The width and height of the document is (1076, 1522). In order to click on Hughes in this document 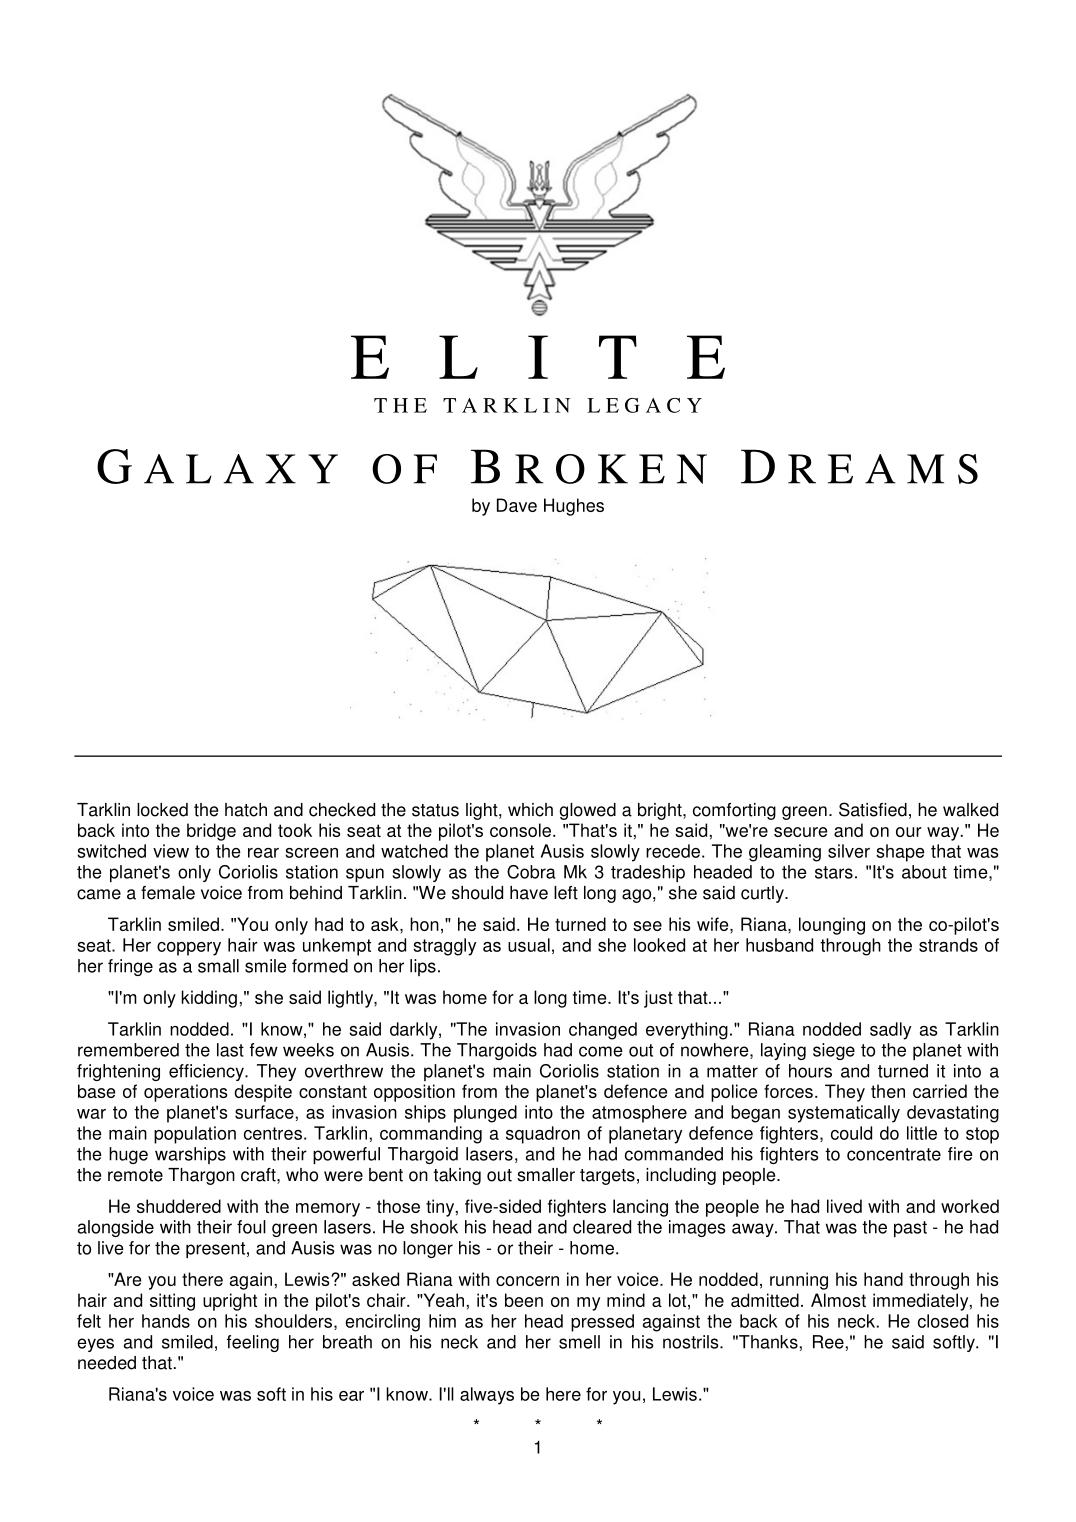, I will do `click(574, 507)`.
